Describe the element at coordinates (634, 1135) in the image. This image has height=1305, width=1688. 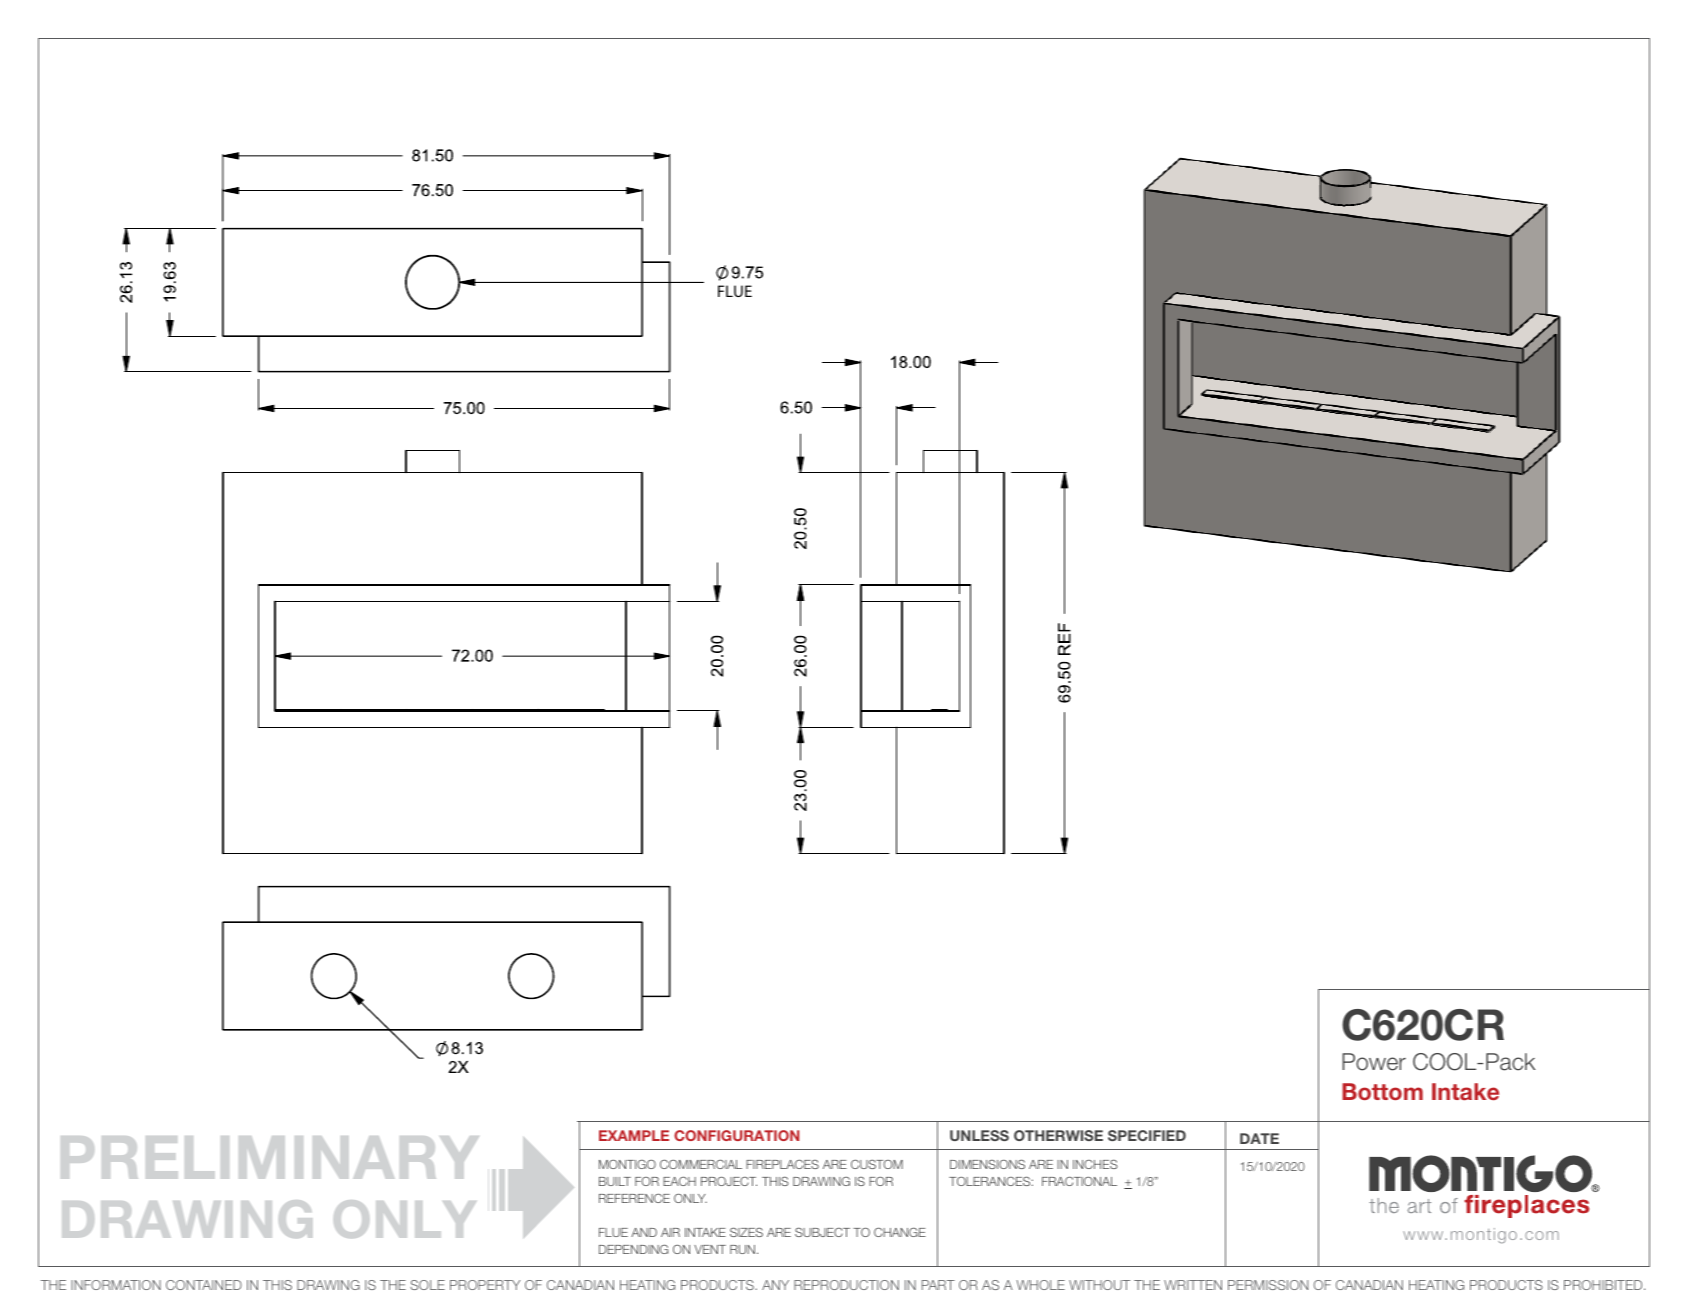
I see `EXAMPLE` at that location.
